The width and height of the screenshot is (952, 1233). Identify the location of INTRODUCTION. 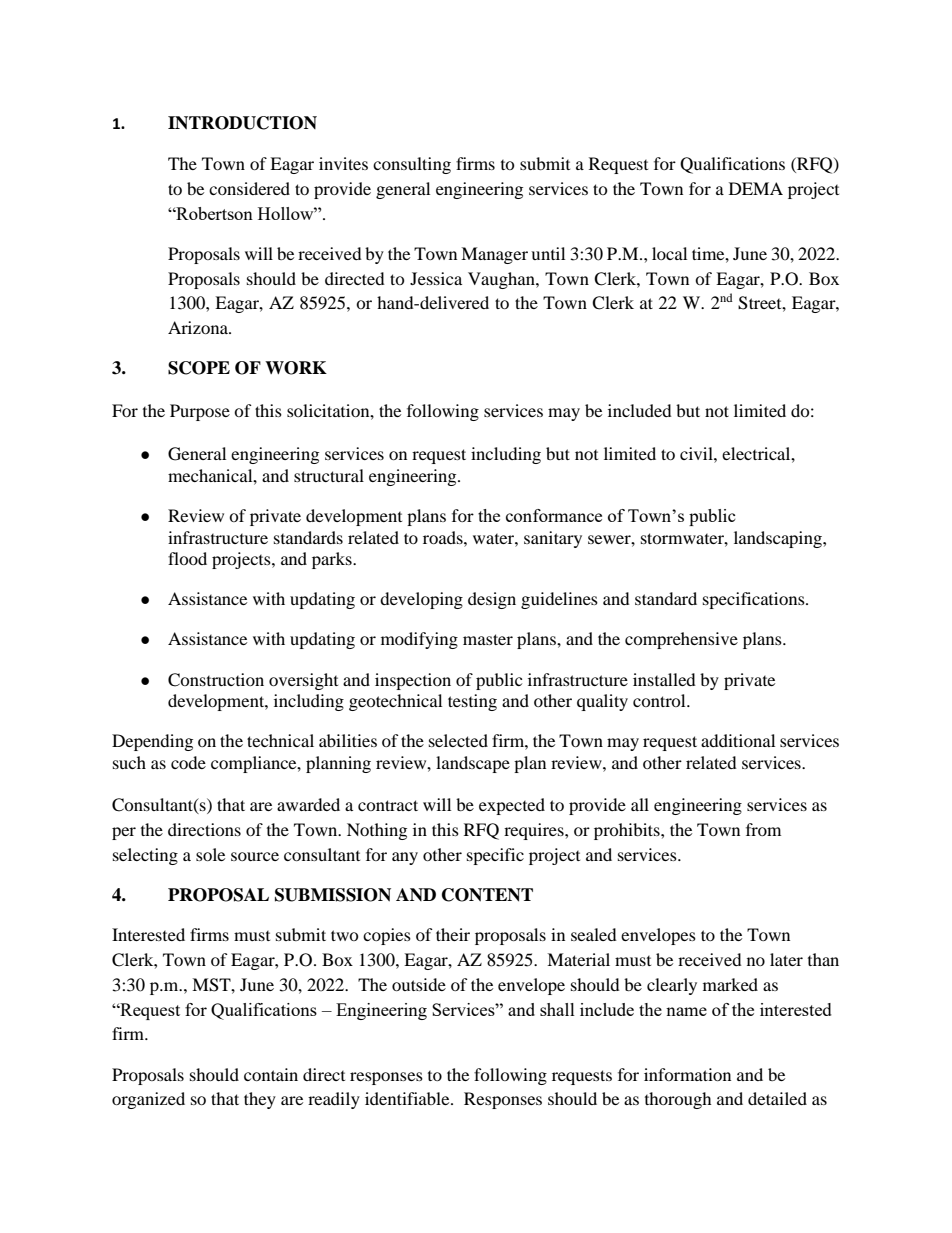
(242, 123).
